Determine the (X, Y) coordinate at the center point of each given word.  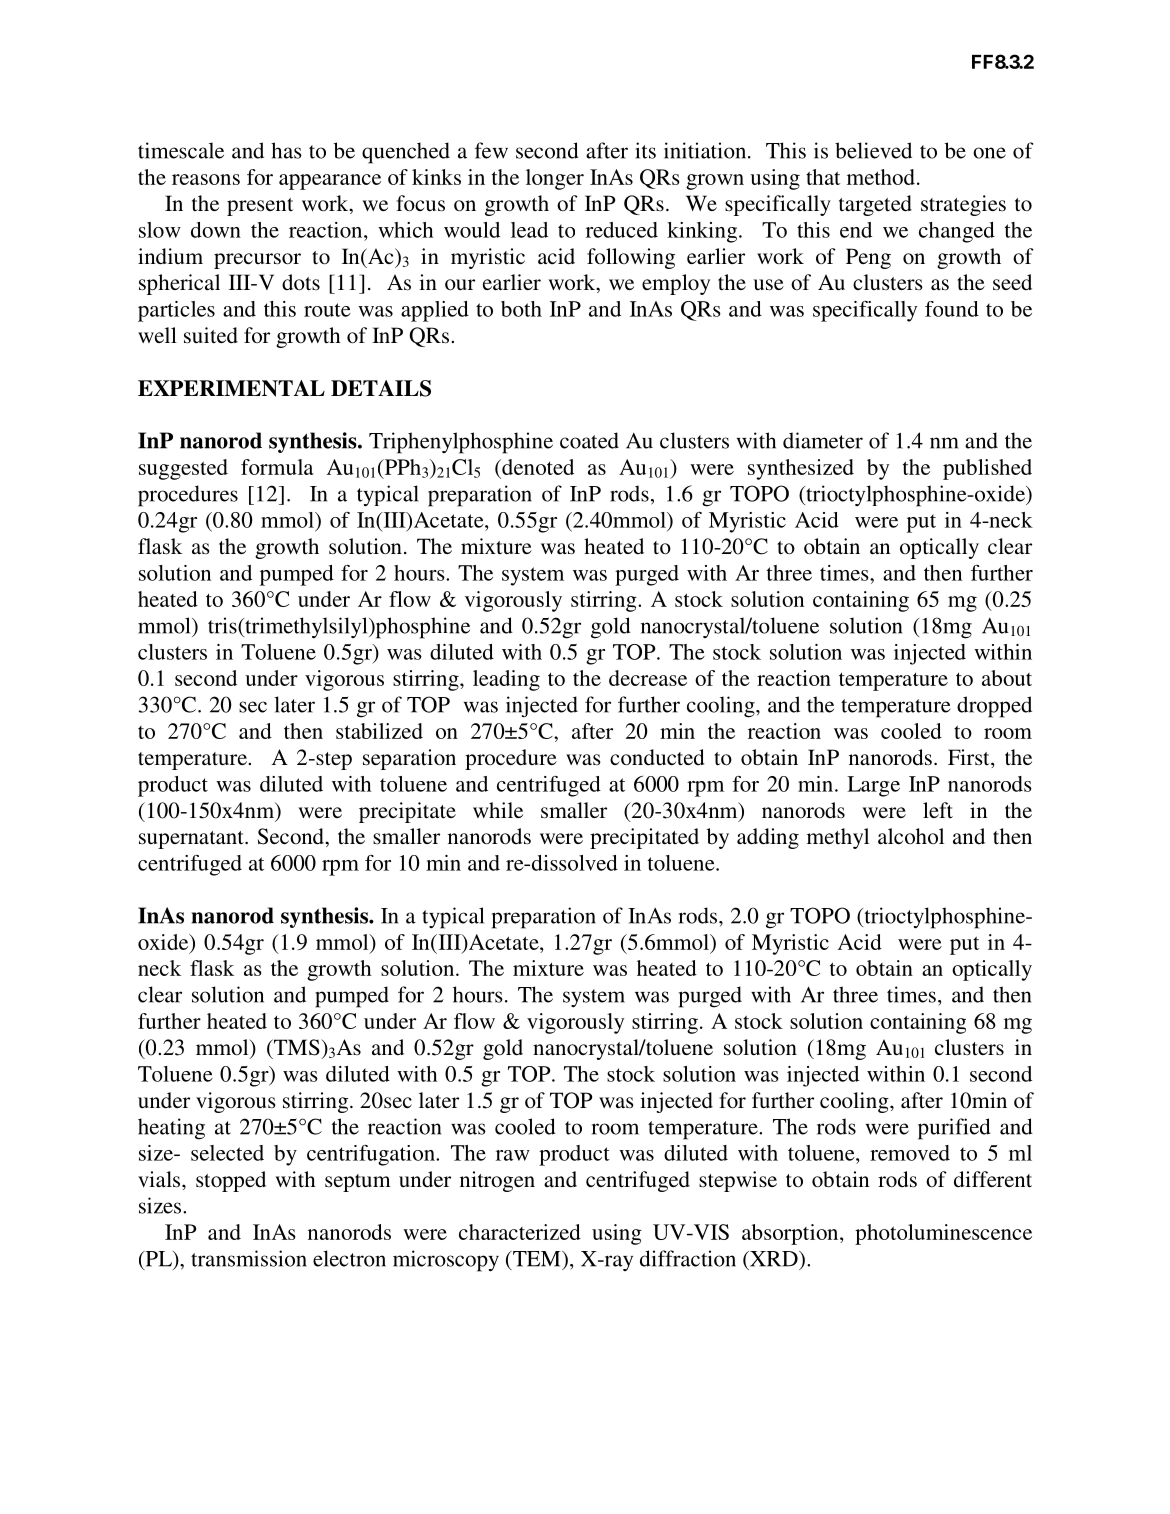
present (260, 207)
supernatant (192, 840)
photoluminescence (943, 1234)
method (881, 177)
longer (555, 179)
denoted (537, 468)
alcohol (911, 836)
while (498, 810)
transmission (249, 1258)
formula (277, 467)
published (987, 469)
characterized (520, 1232)
